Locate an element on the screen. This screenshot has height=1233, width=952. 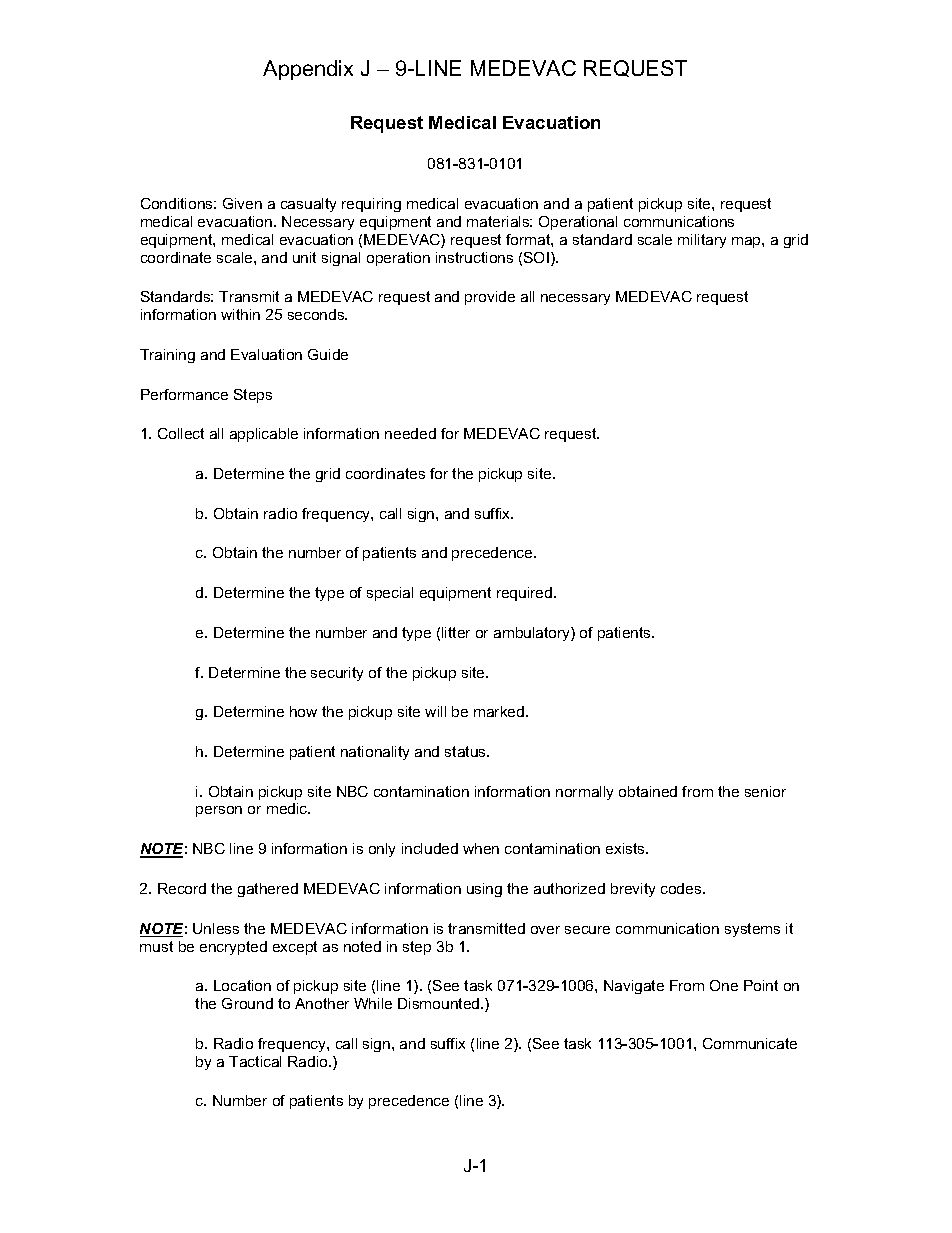
requiring is located at coordinates (371, 205).
